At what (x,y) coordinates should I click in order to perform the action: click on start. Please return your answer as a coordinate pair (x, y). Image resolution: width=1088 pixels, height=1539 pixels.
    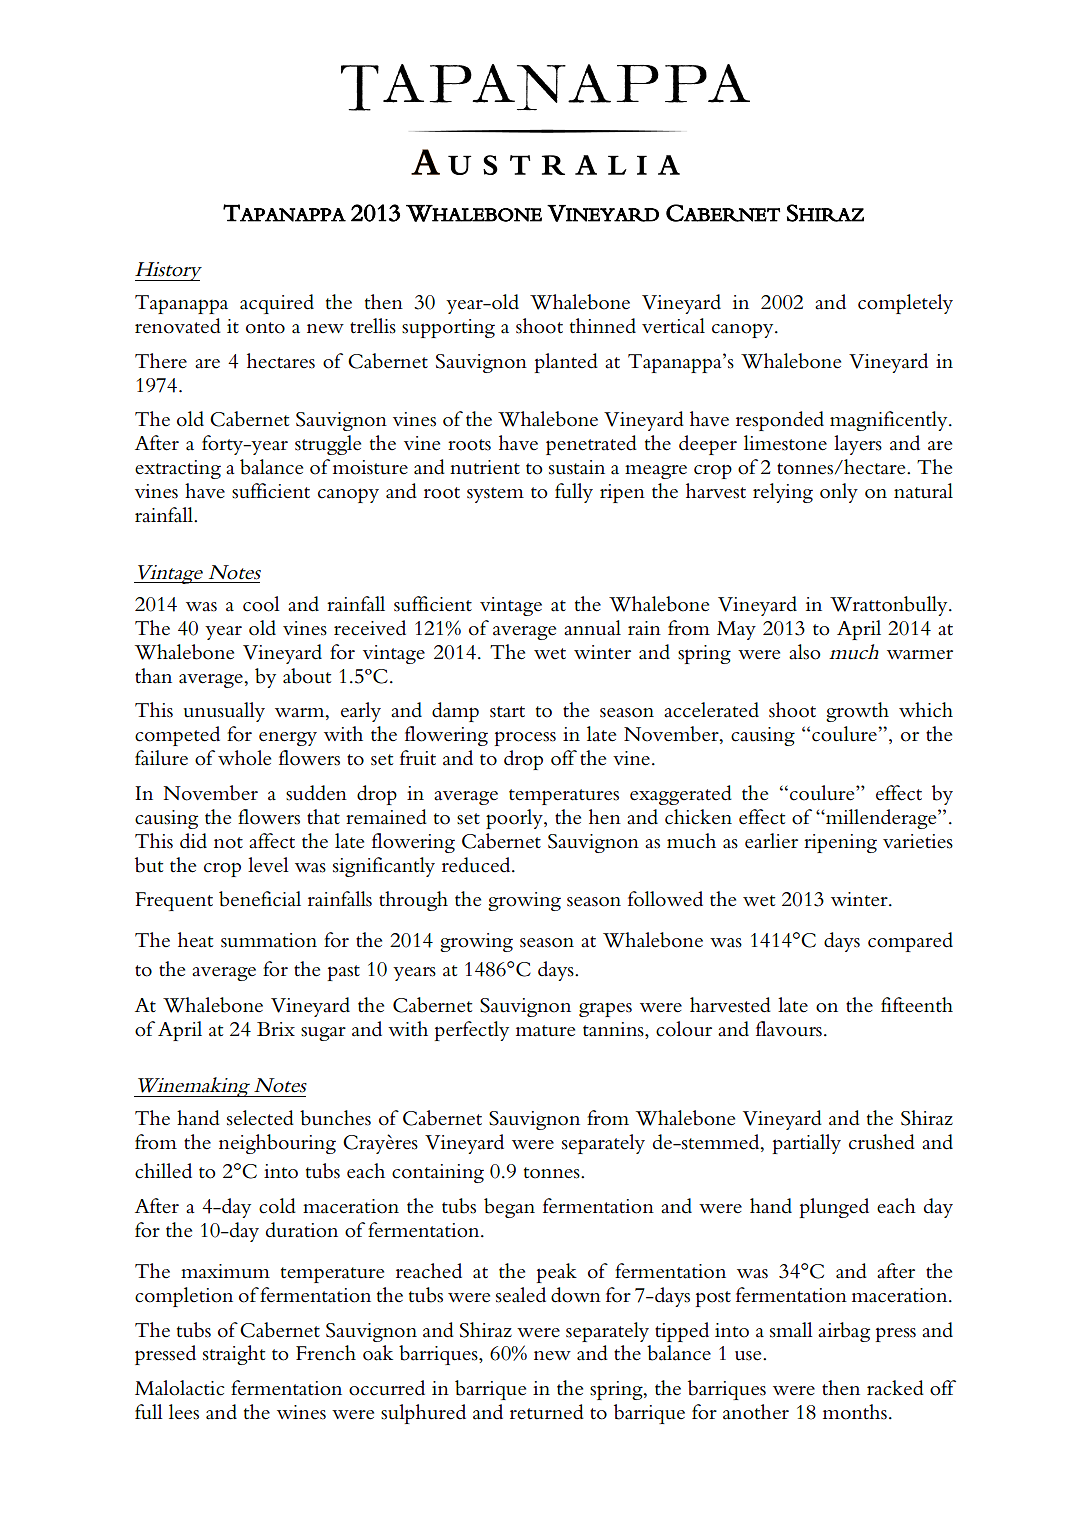
    Looking at the image, I should click on (507, 712).
